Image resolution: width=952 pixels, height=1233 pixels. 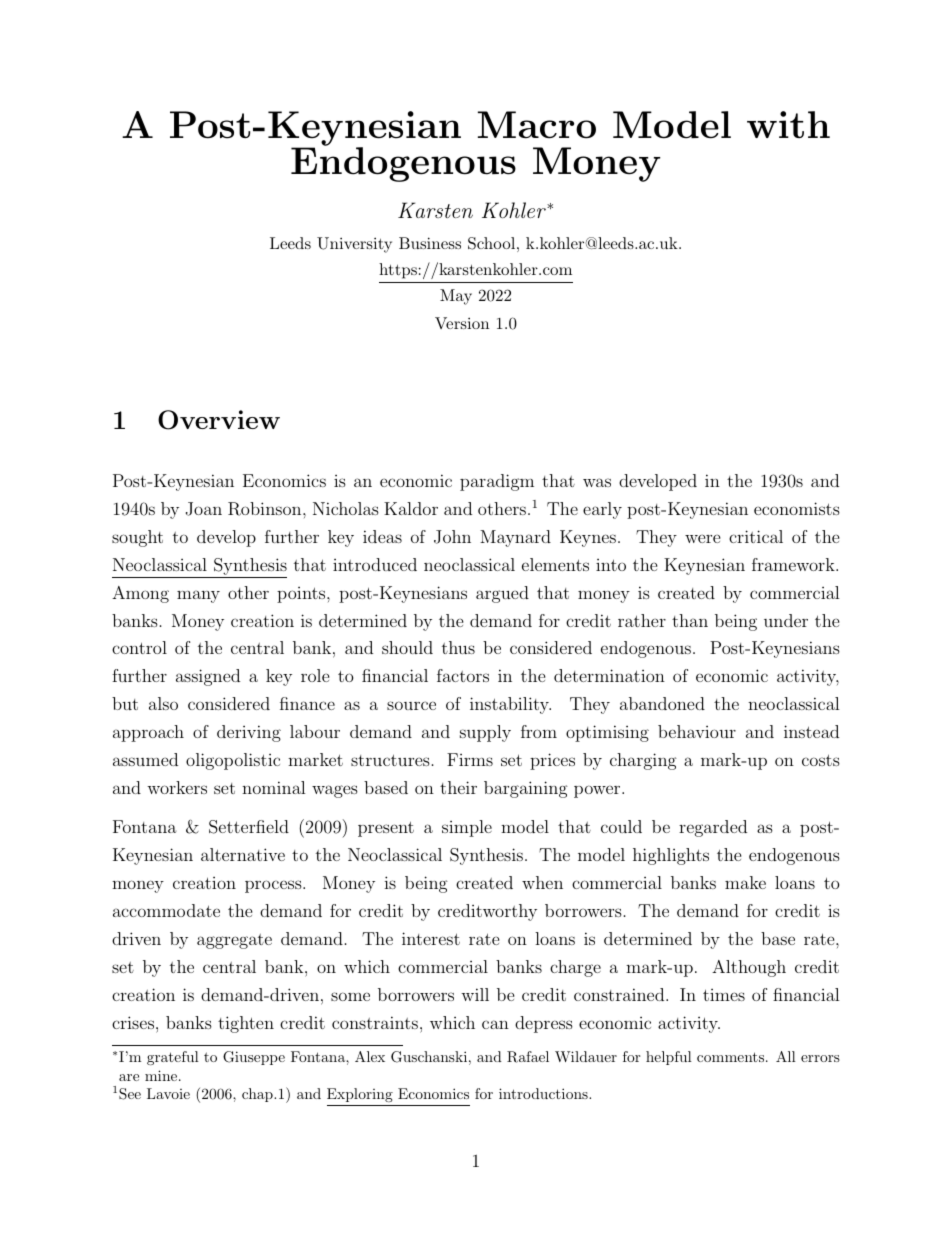 What do you see at coordinates (537, 125) in the screenshot?
I see `Macro` at bounding box center [537, 125].
